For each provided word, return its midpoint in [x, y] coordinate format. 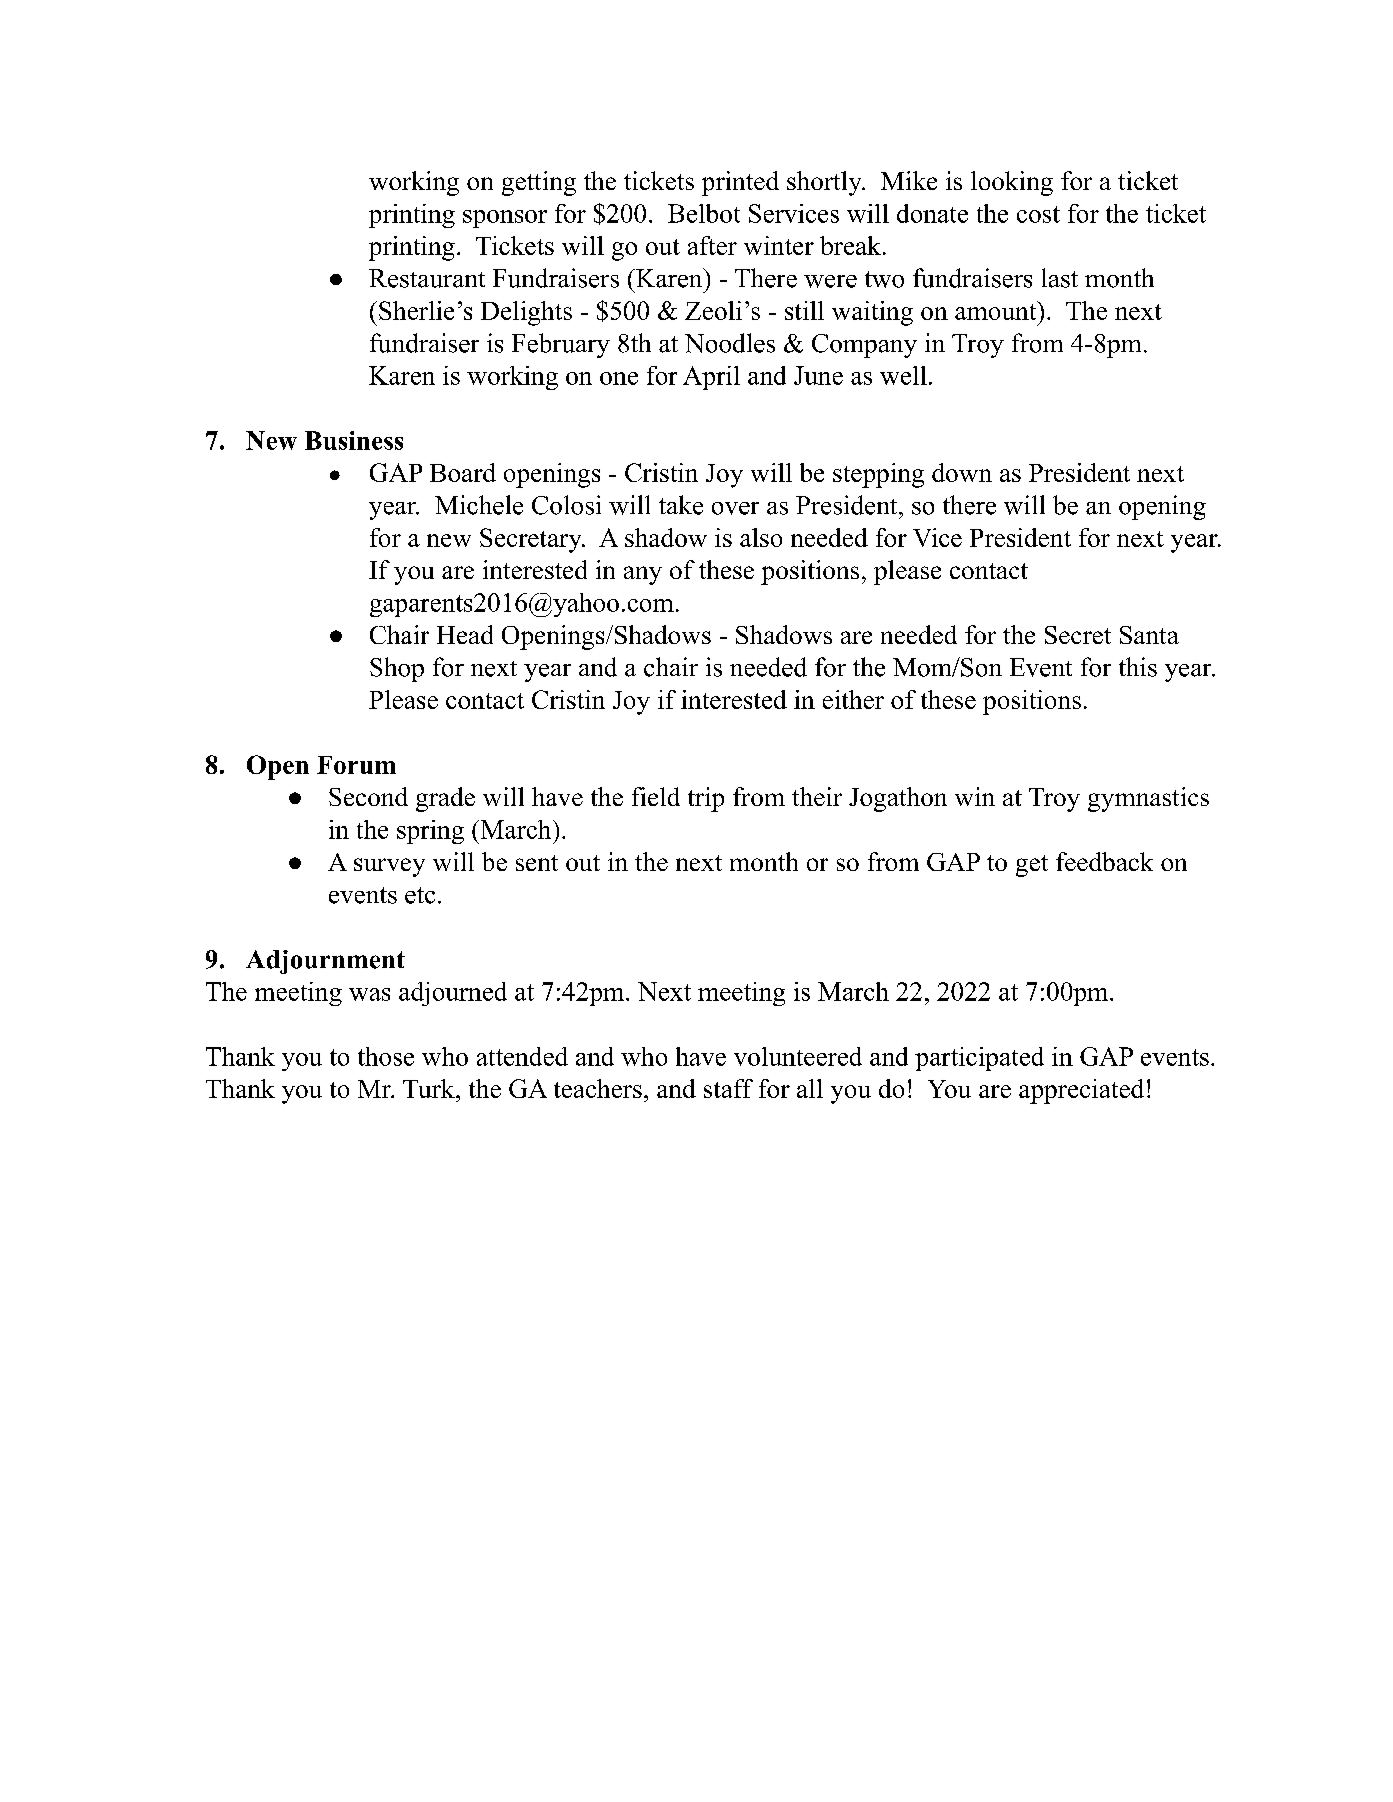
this [1138, 667]
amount [997, 310]
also [761, 537]
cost [1038, 214]
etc [420, 895]
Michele [479, 505]
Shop [397, 669]
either [853, 699]
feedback [1104, 861]
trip [706, 799]
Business [354, 440]
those [386, 1056]
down [962, 472]
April [711, 378]
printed [740, 183]
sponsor [505, 219]
